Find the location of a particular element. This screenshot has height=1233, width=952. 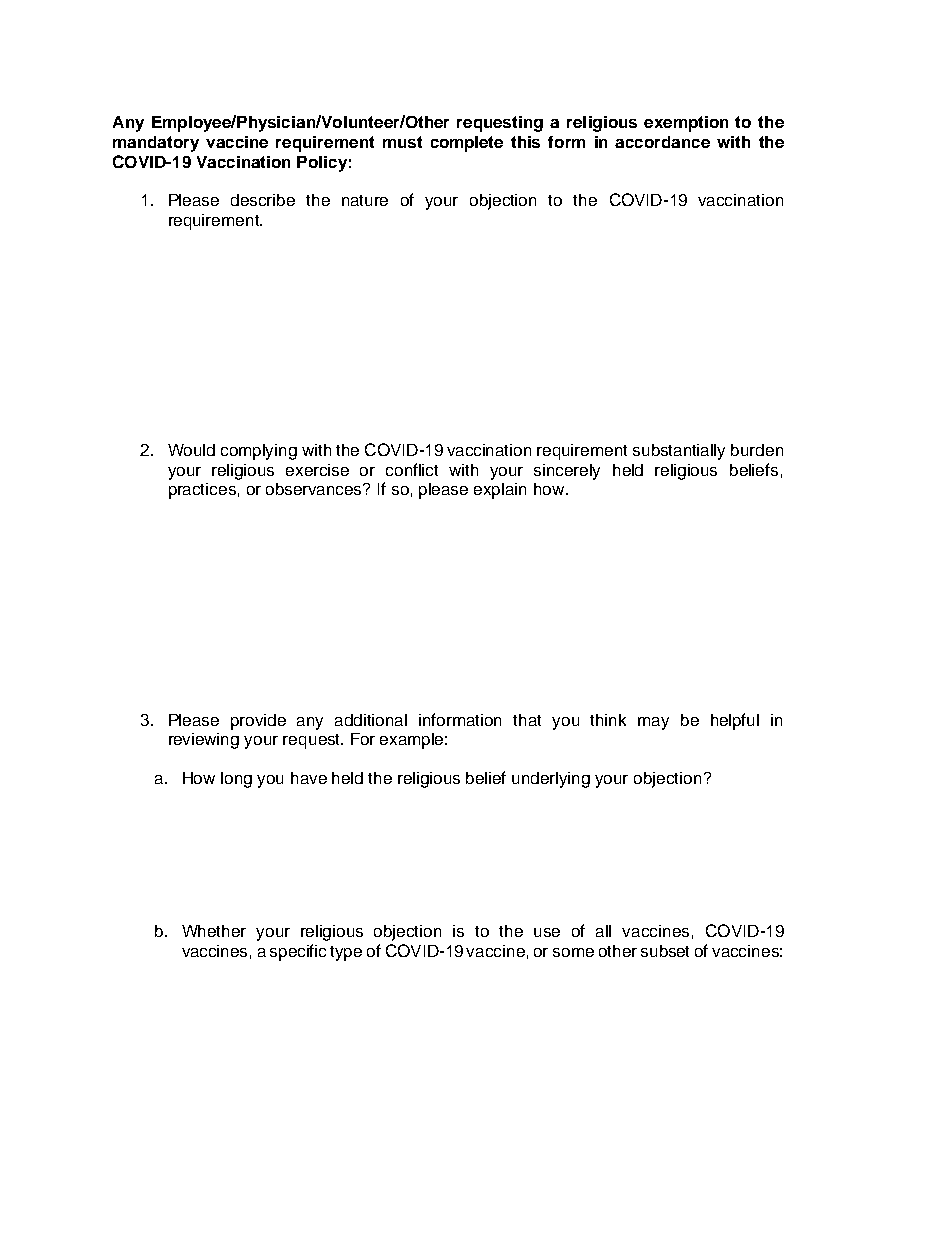

complete is located at coordinates (467, 144).
